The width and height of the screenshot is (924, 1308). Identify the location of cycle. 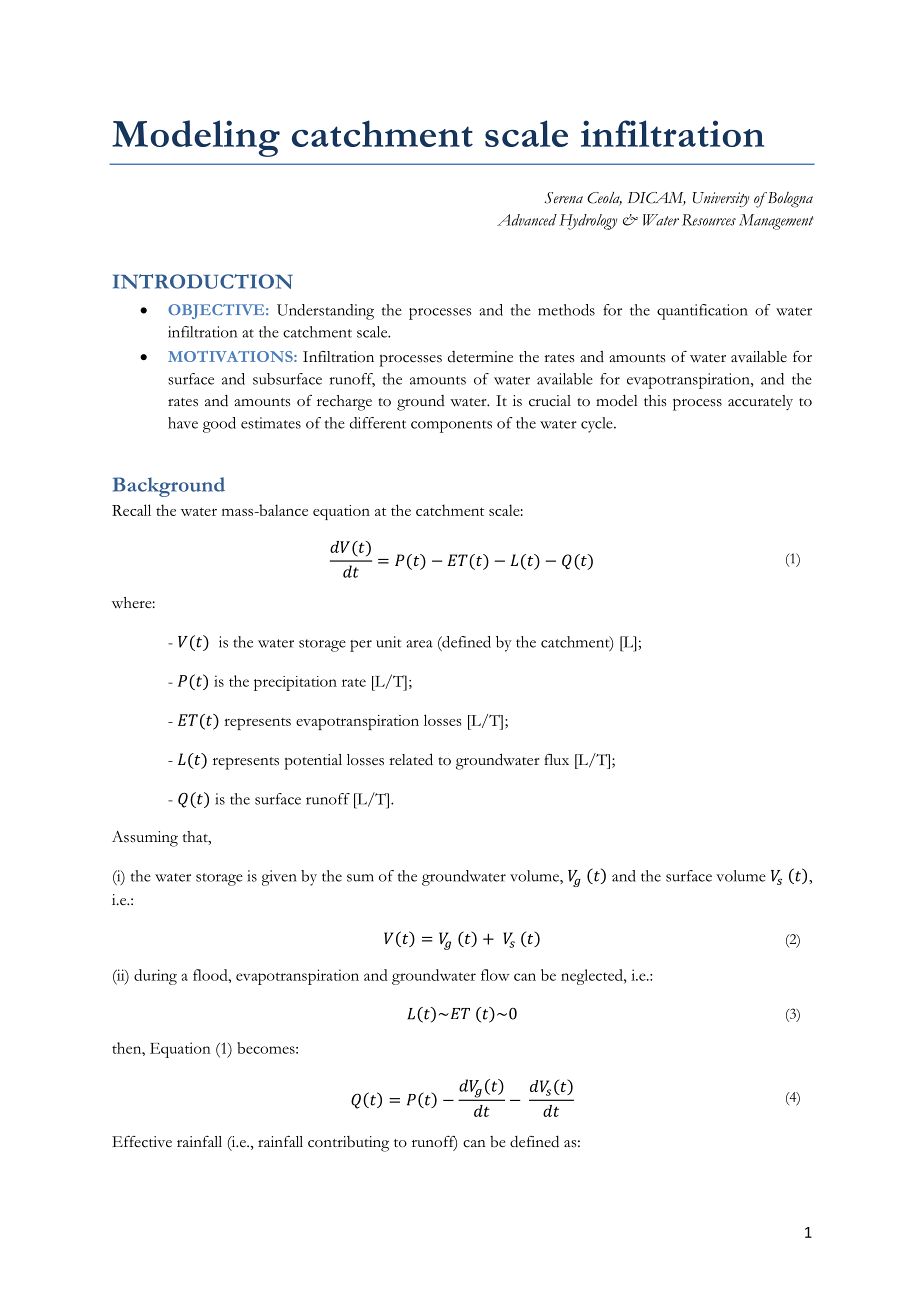
(598, 425).
